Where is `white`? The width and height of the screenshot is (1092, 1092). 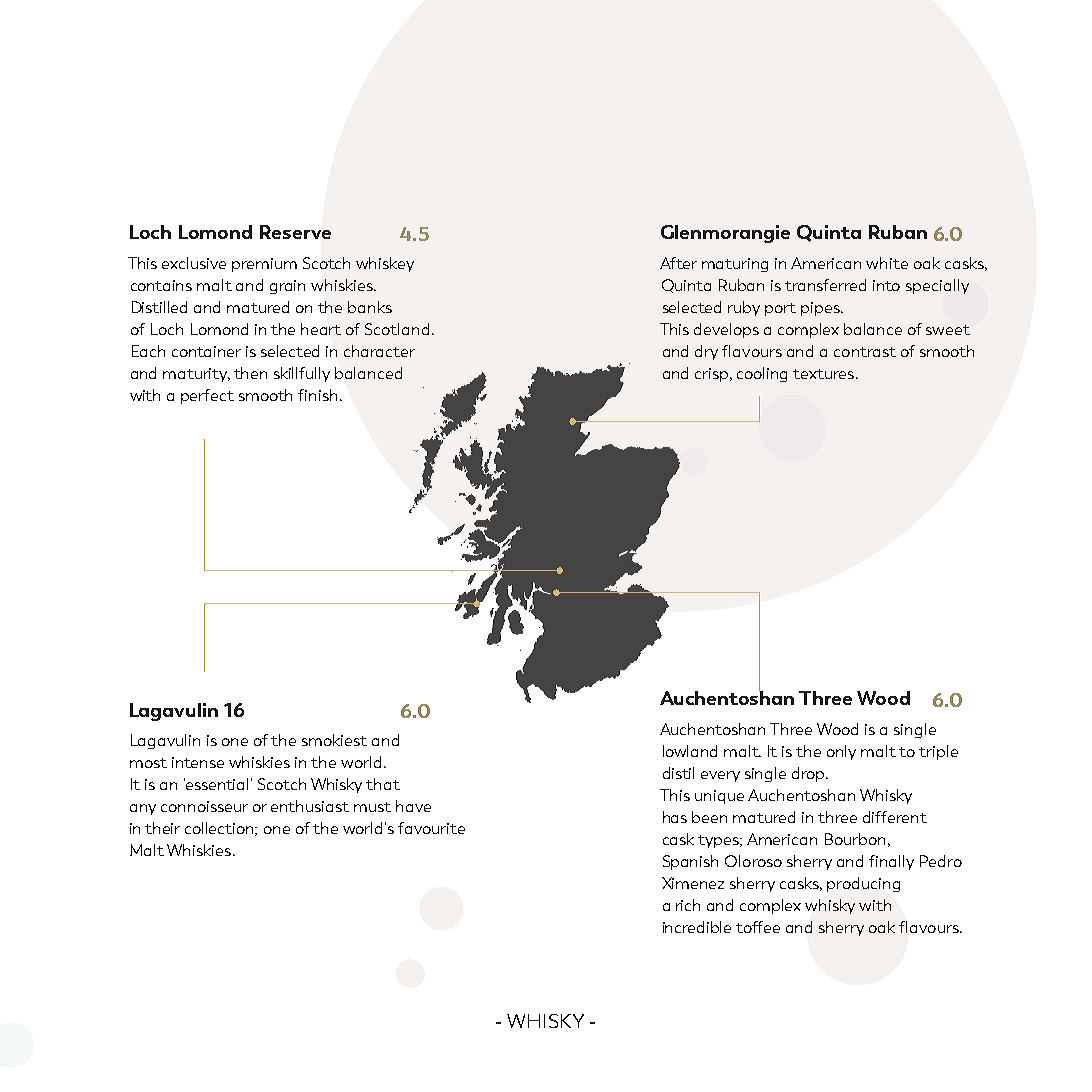
white is located at coordinates (887, 263).
